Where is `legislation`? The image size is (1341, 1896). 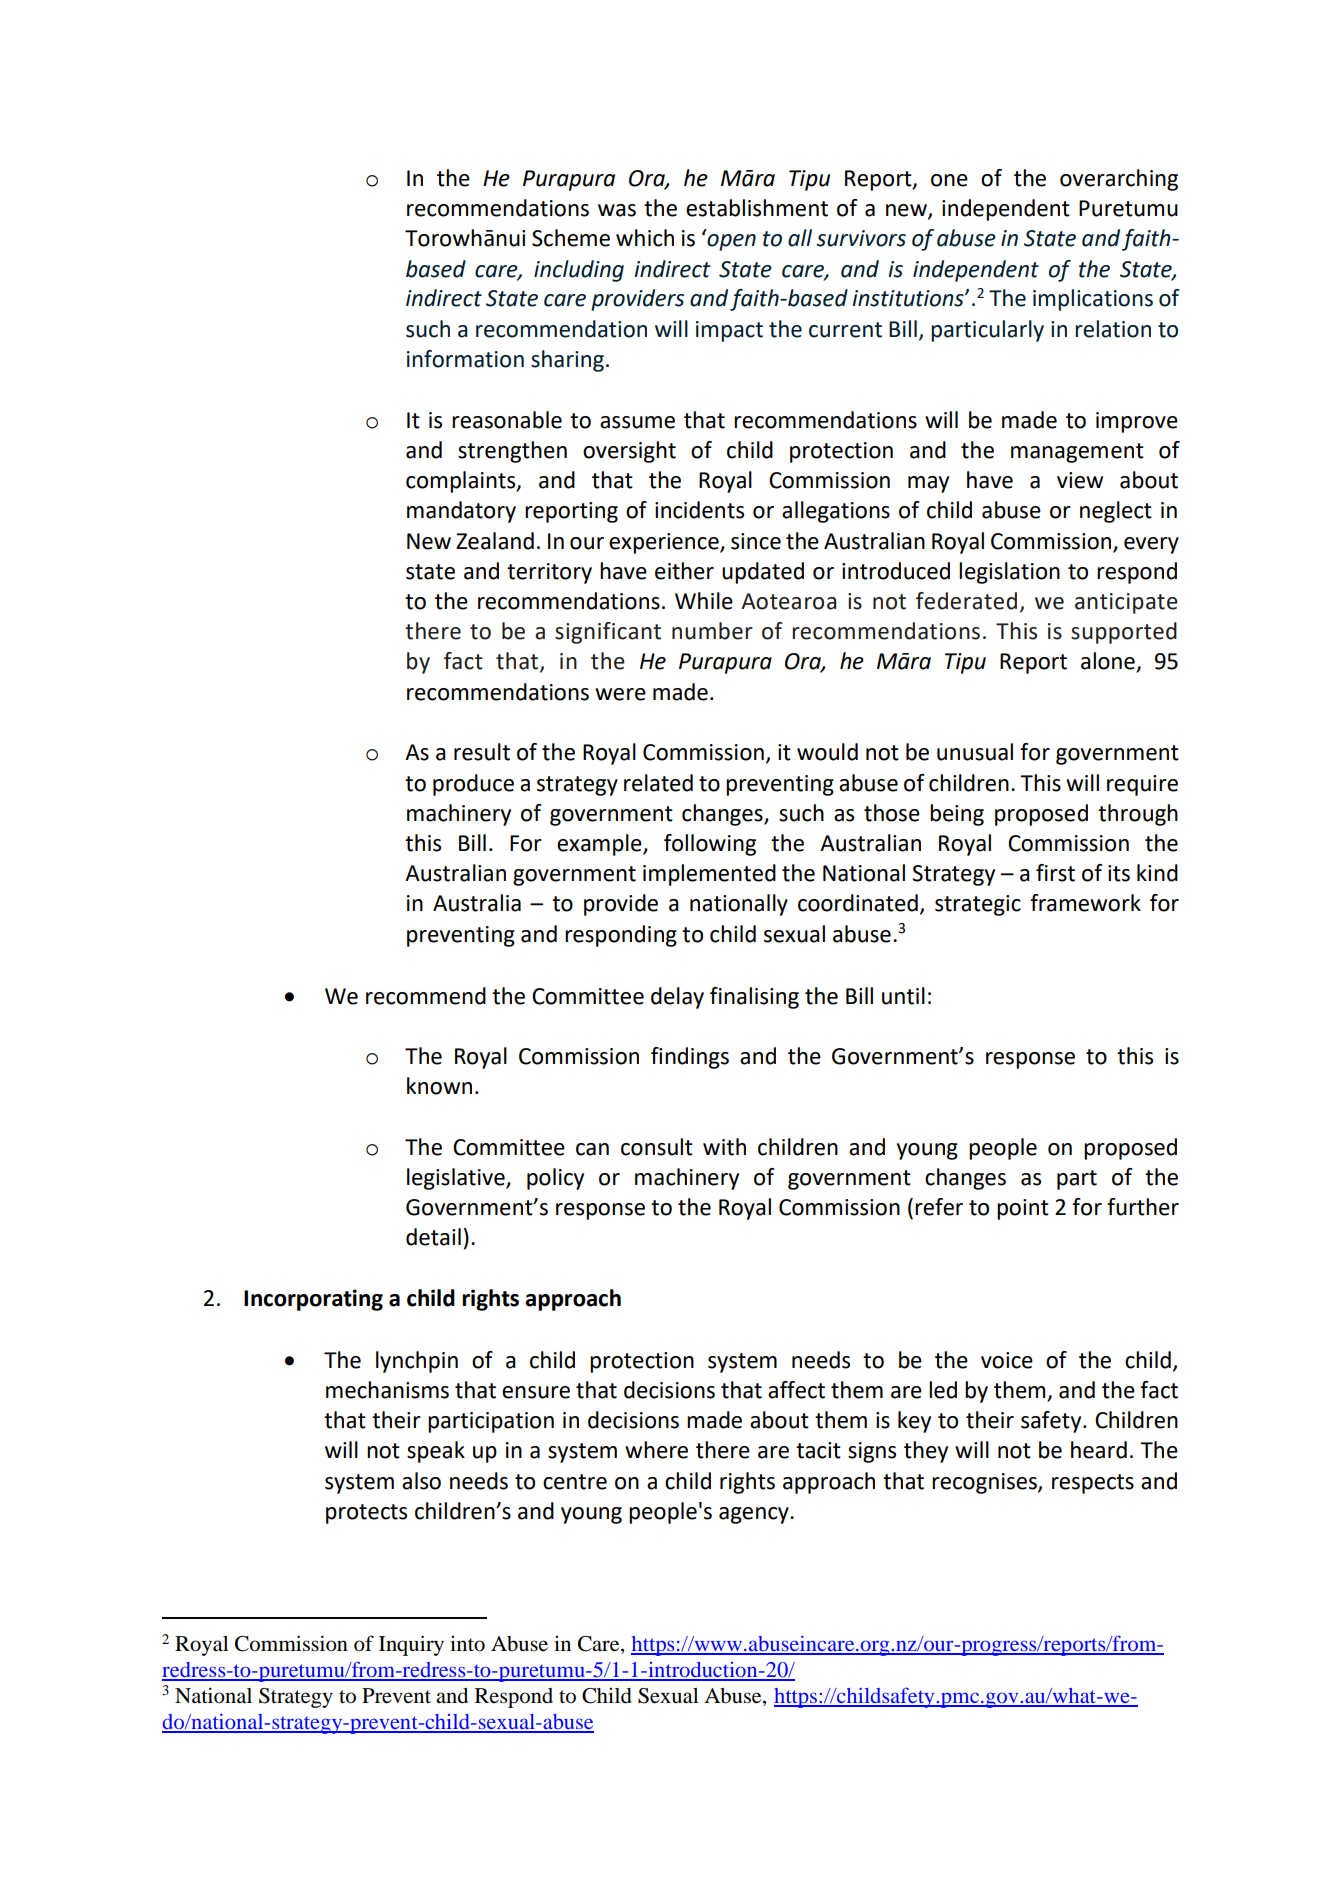 legislation is located at coordinates (1009, 573).
